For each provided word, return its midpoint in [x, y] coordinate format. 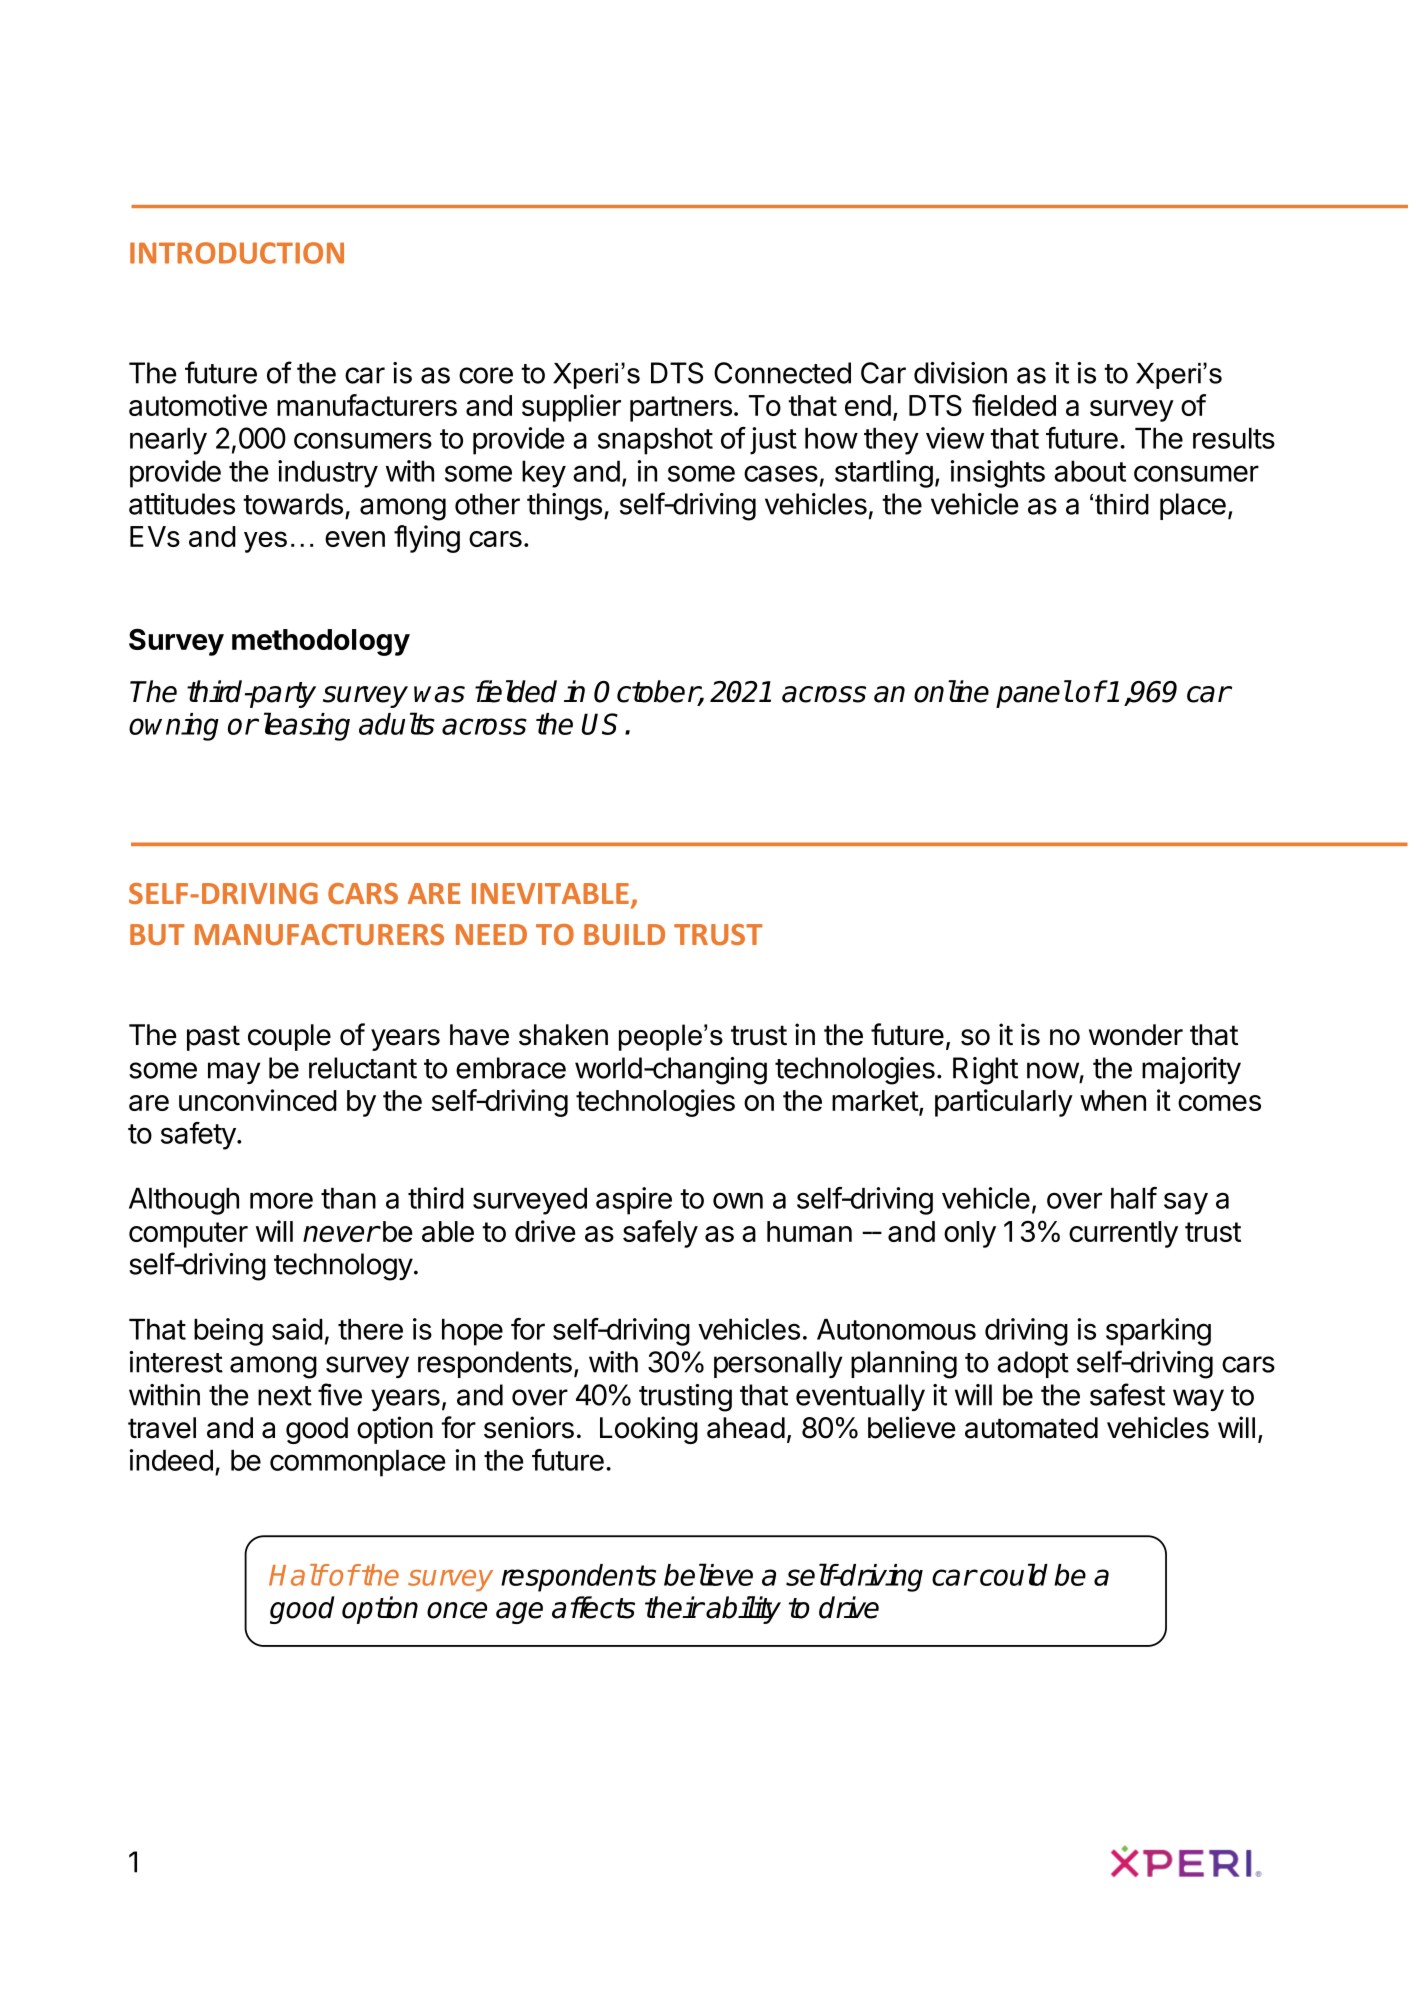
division [960, 373]
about [1090, 471]
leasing [307, 726]
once [457, 1610]
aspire [634, 1201]
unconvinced [258, 1100]
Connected [782, 373]
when [1113, 1100]
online [951, 691]
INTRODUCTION [237, 253]
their [674, 1607]
